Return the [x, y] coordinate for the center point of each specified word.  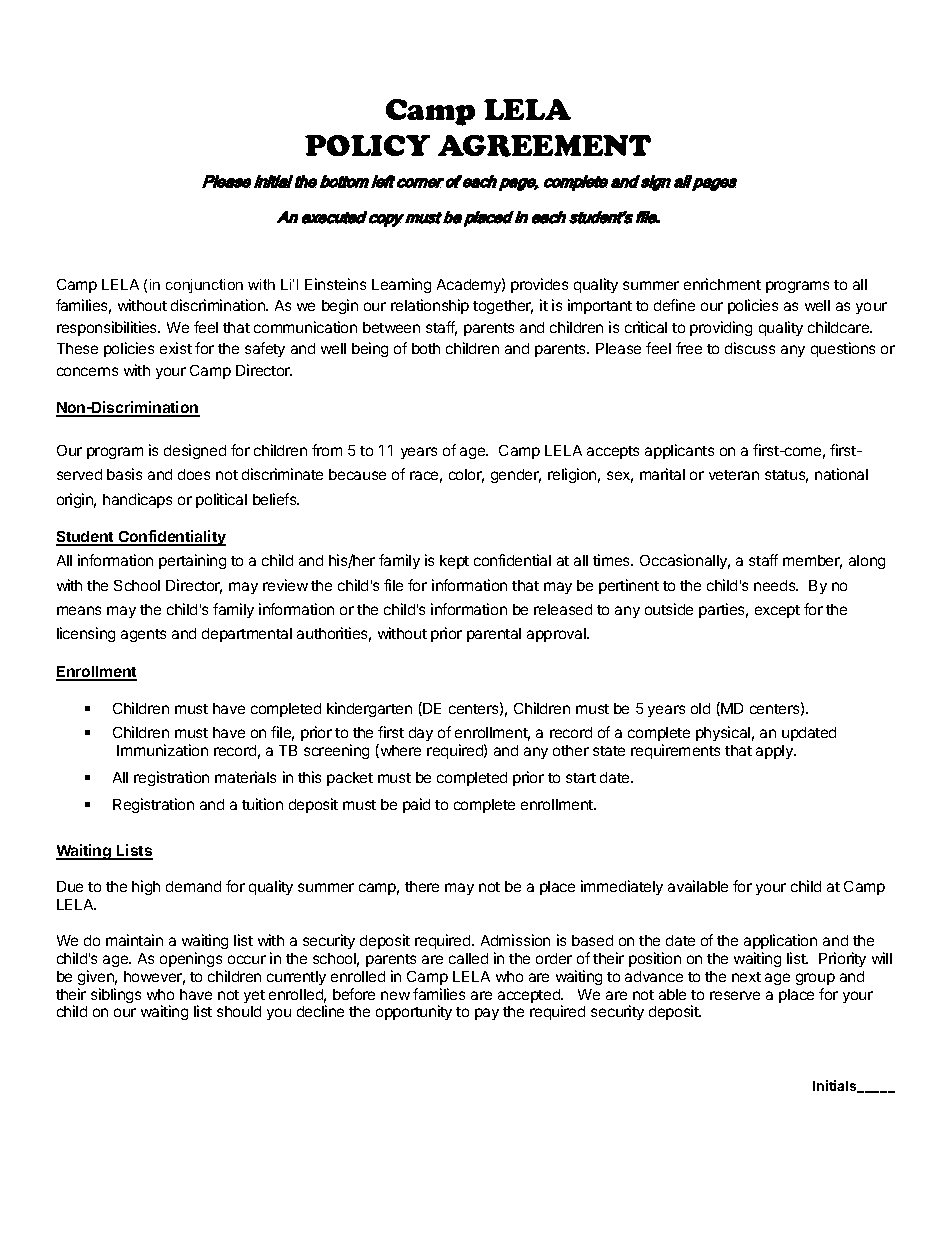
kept [454, 562]
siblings [116, 995]
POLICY [367, 145]
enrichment [722, 284]
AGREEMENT [544, 146]
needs [776, 585]
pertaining [192, 561]
